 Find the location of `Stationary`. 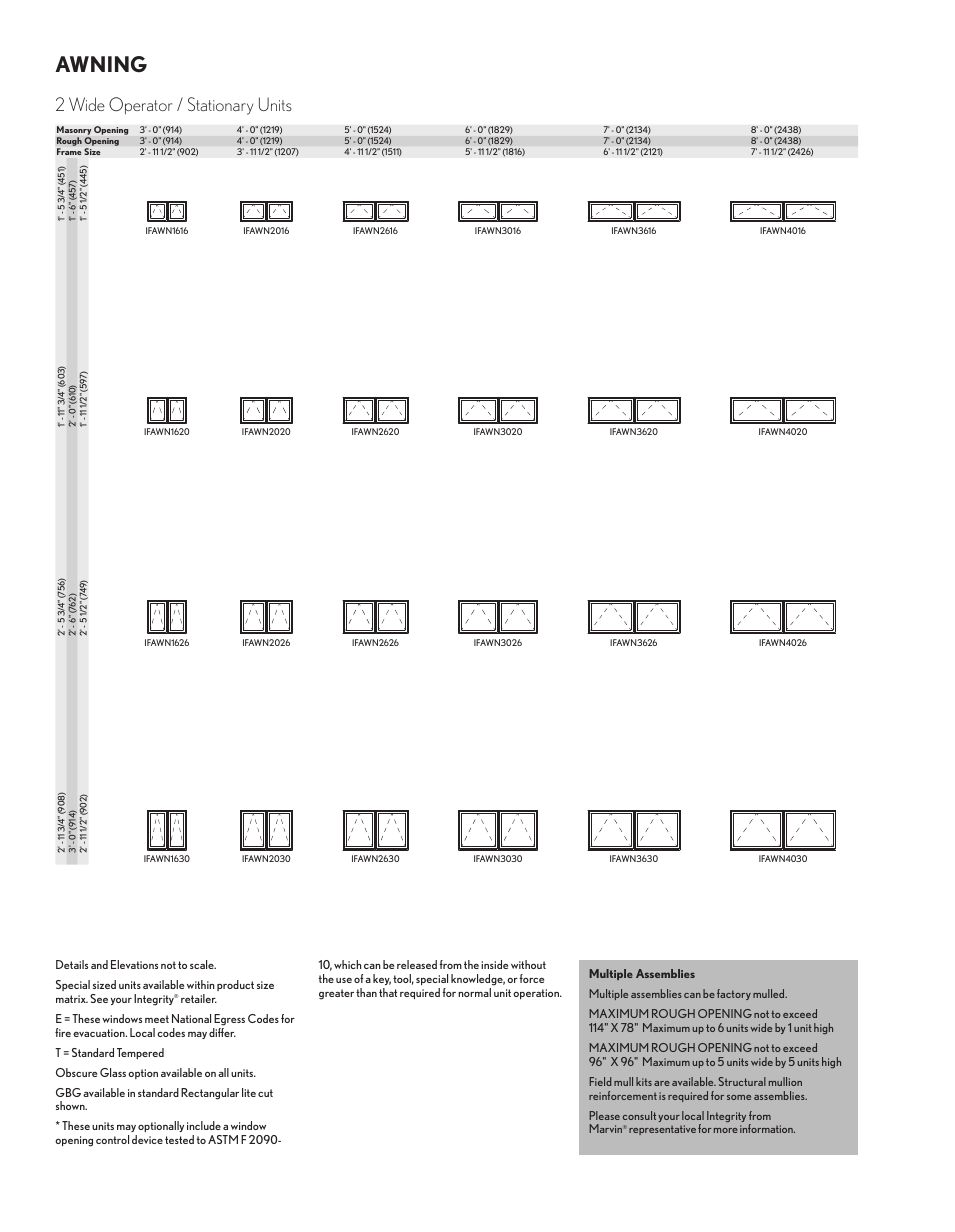

Stationary is located at coordinates (220, 106).
